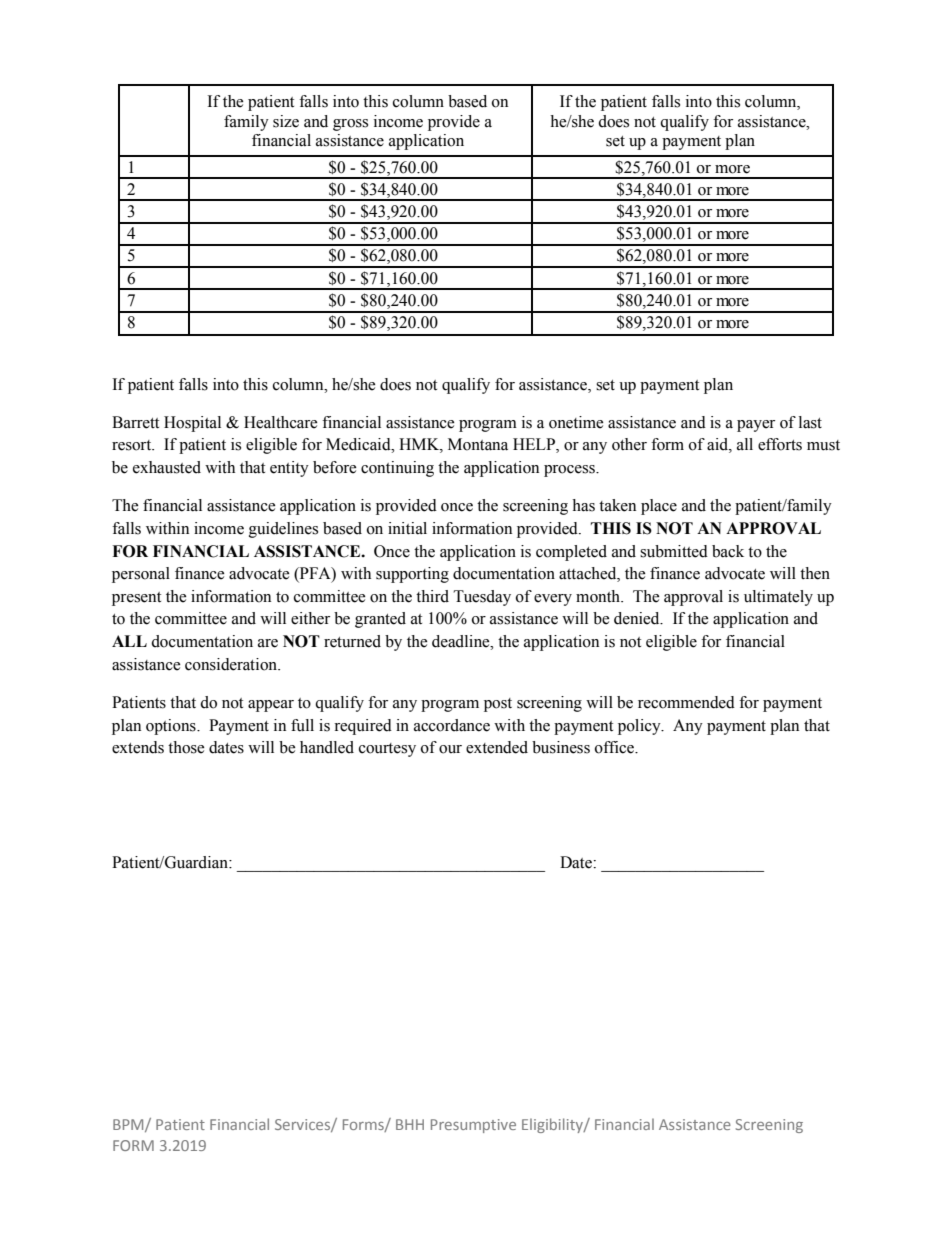  I want to click on Hospital, so click(192, 424).
